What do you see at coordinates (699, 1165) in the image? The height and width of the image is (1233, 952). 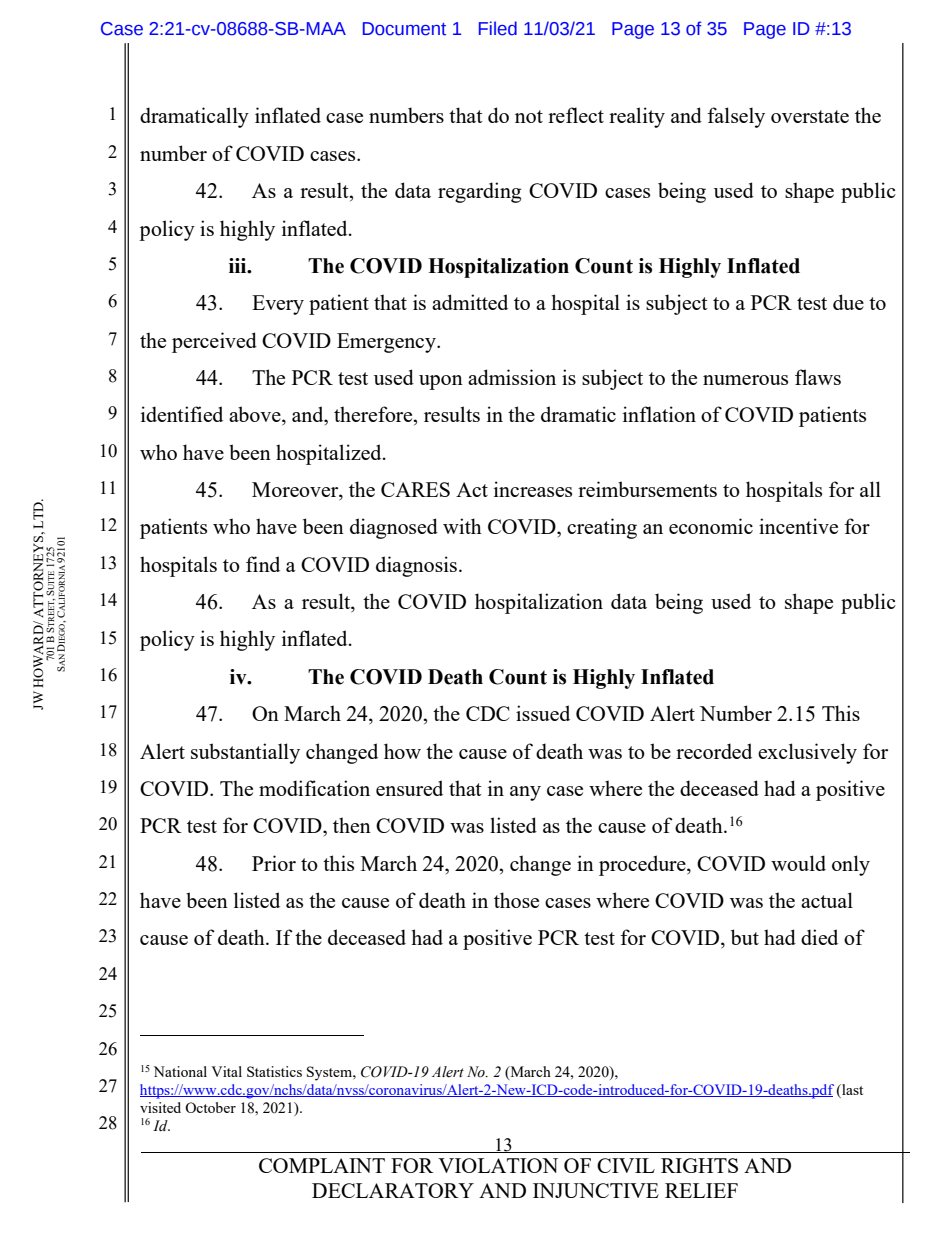 I see `RIGHTS` at bounding box center [699, 1165].
